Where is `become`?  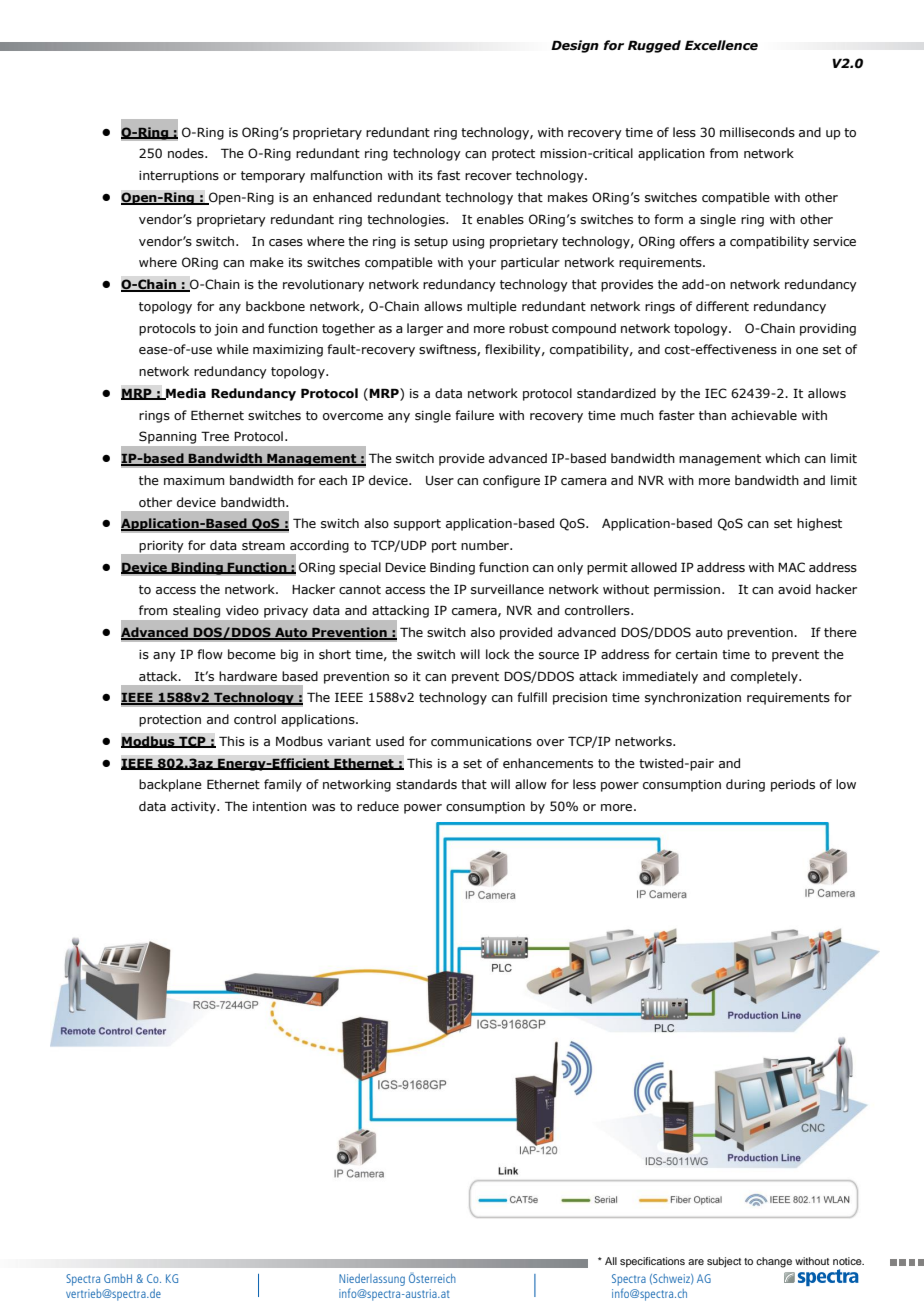
become is located at coordinates (252, 654).
